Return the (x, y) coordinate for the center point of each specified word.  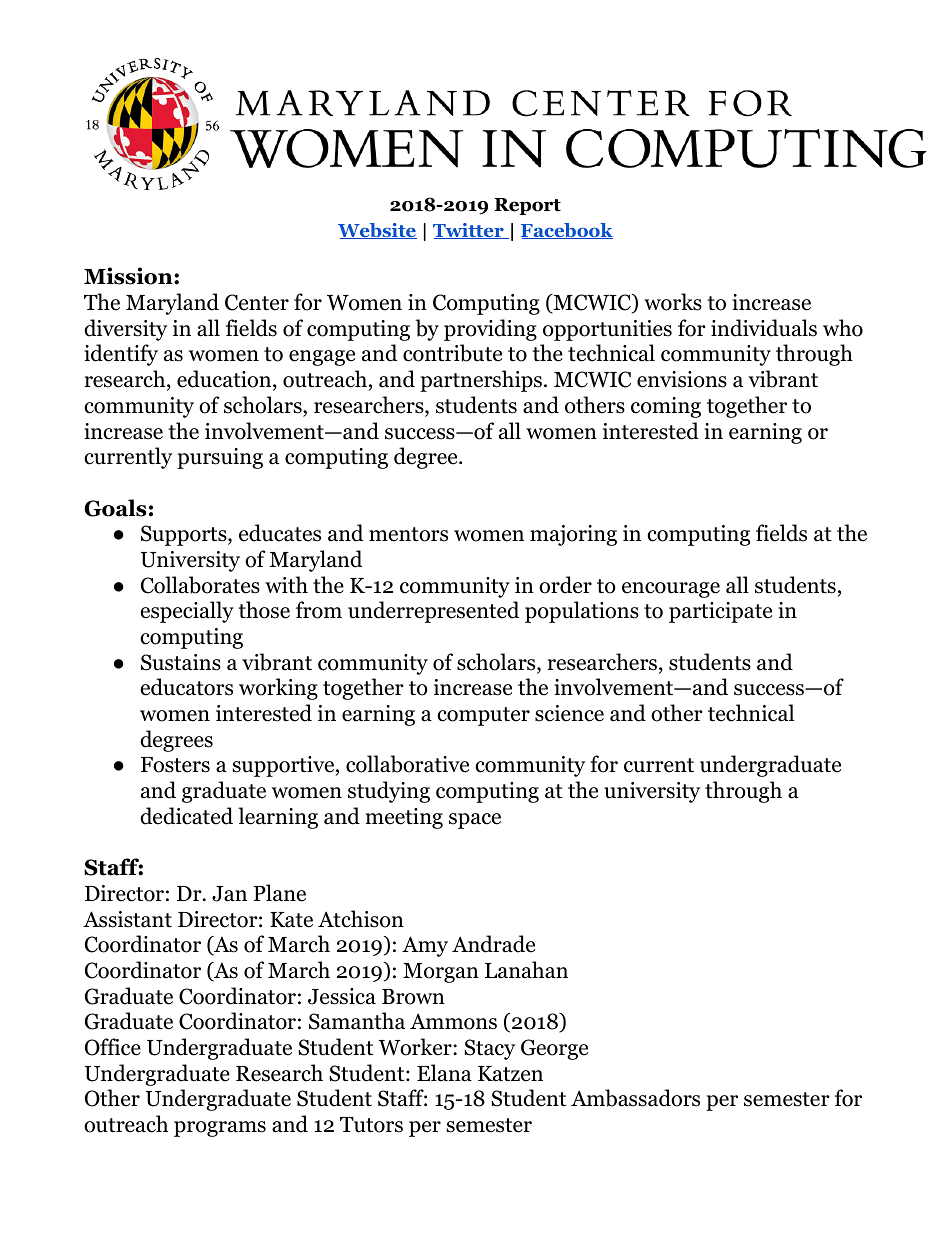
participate (720, 612)
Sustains (181, 662)
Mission (129, 276)
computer (483, 716)
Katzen (510, 1074)
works (673, 302)
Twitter (469, 231)
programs (220, 1129)
